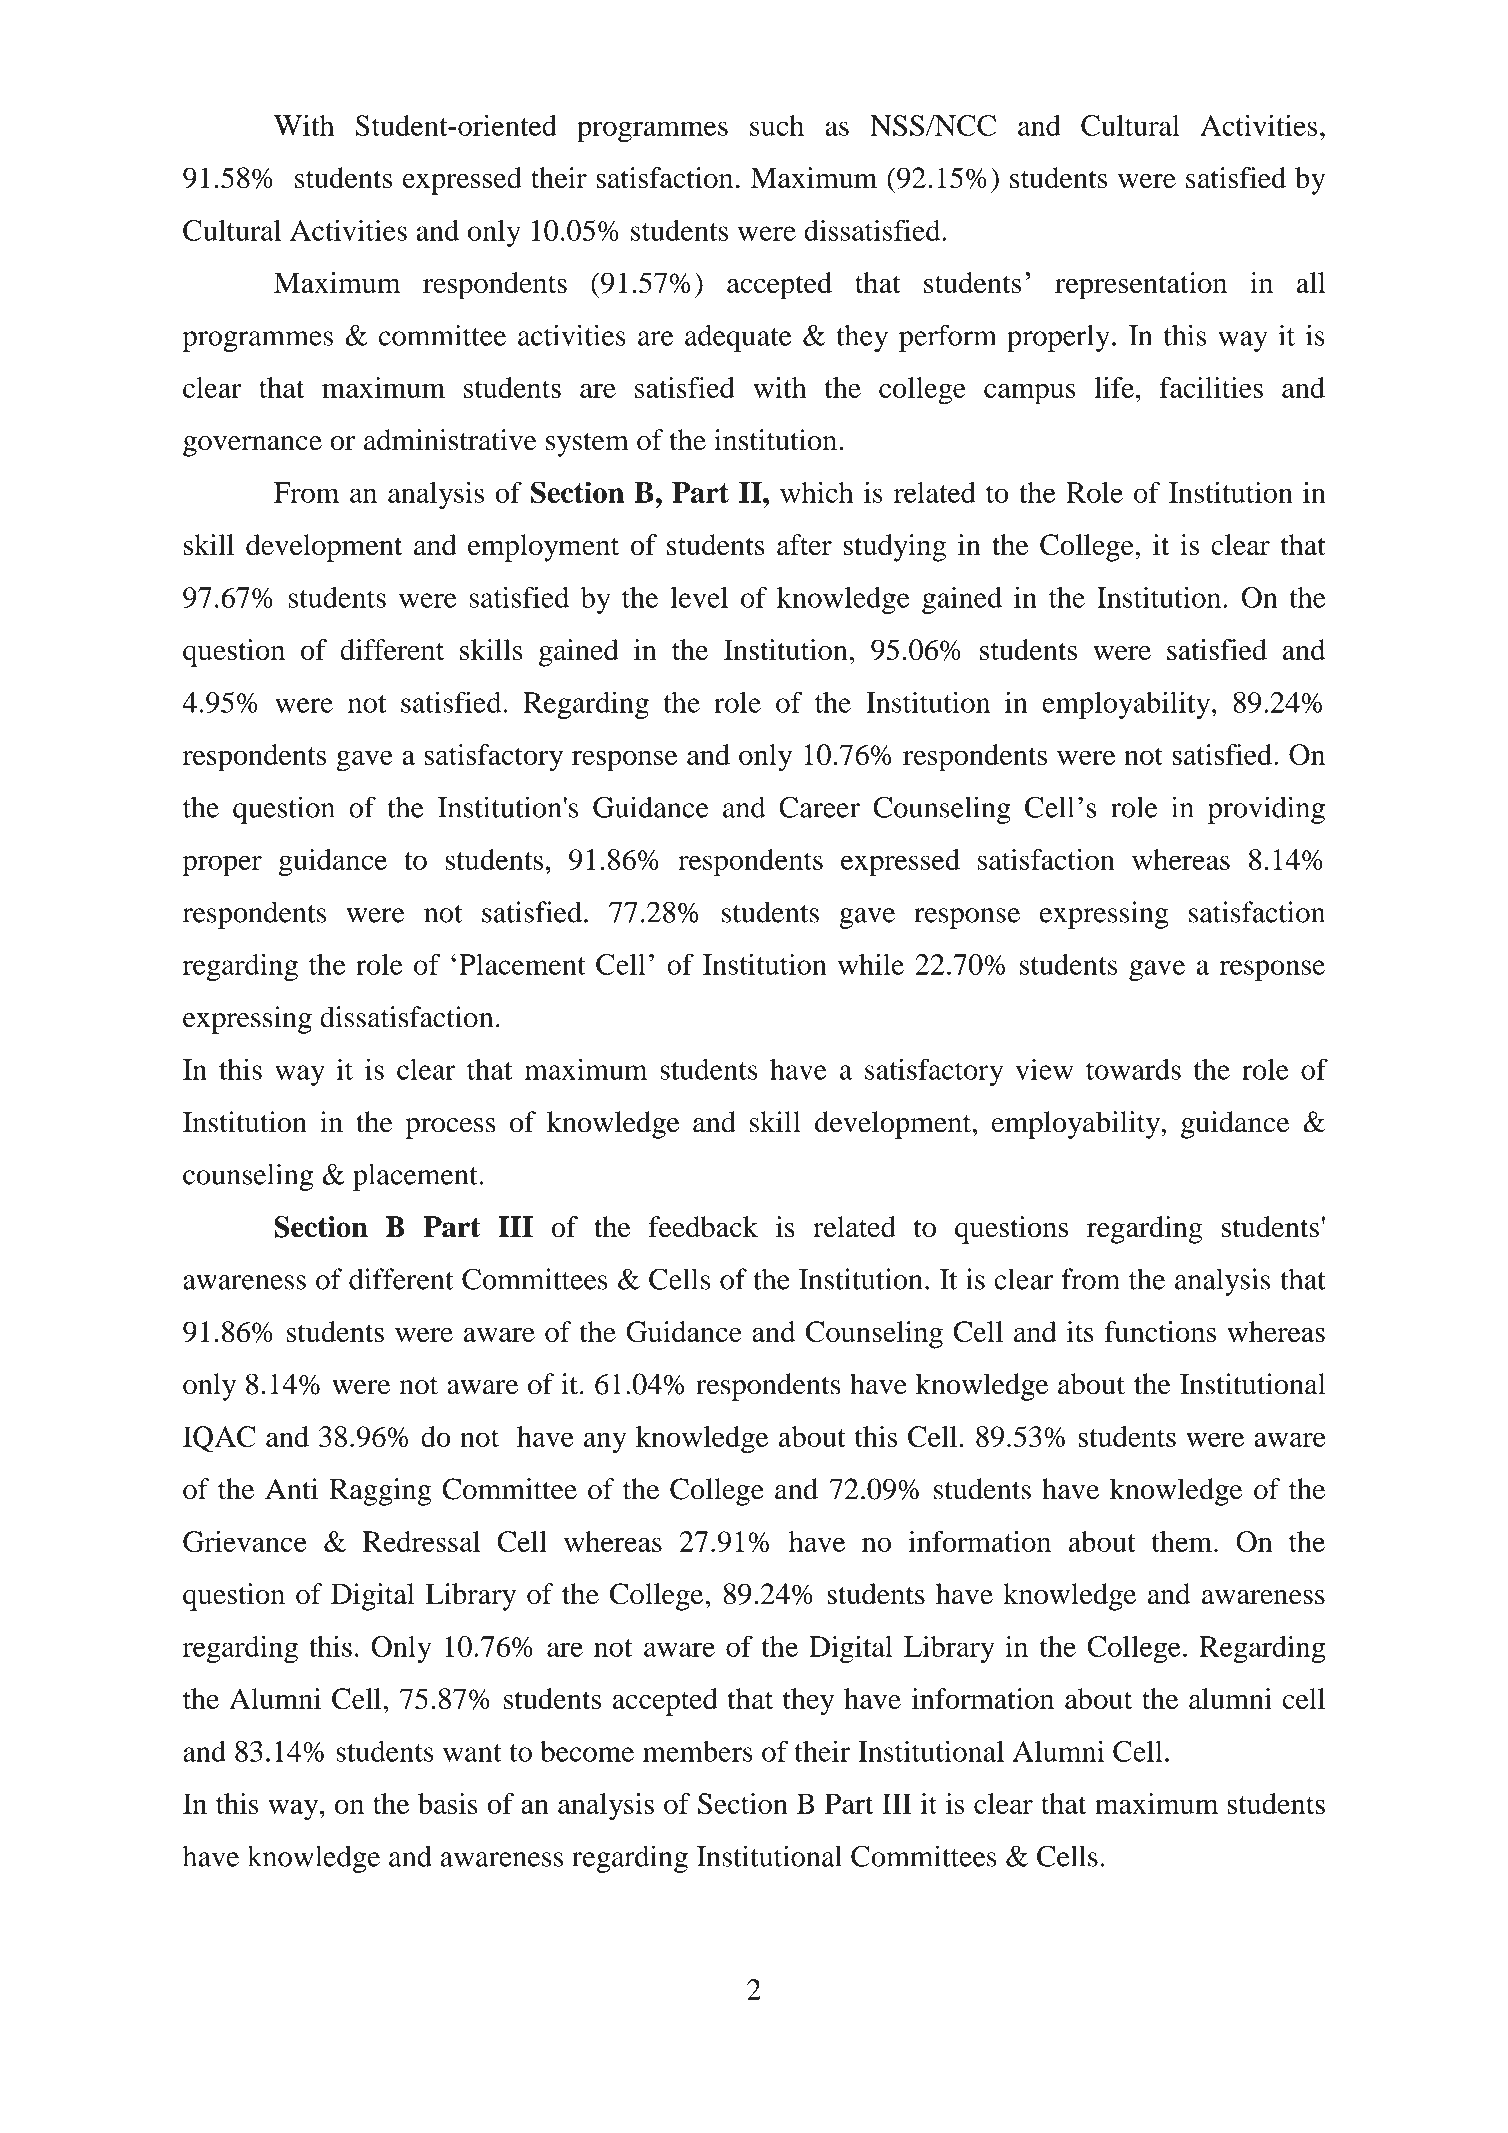 The width and height of the screenshot is (1508, 2133). Describe the element at coordinates (1133, 1069) in the screenshot. I see `towards` at that location.
